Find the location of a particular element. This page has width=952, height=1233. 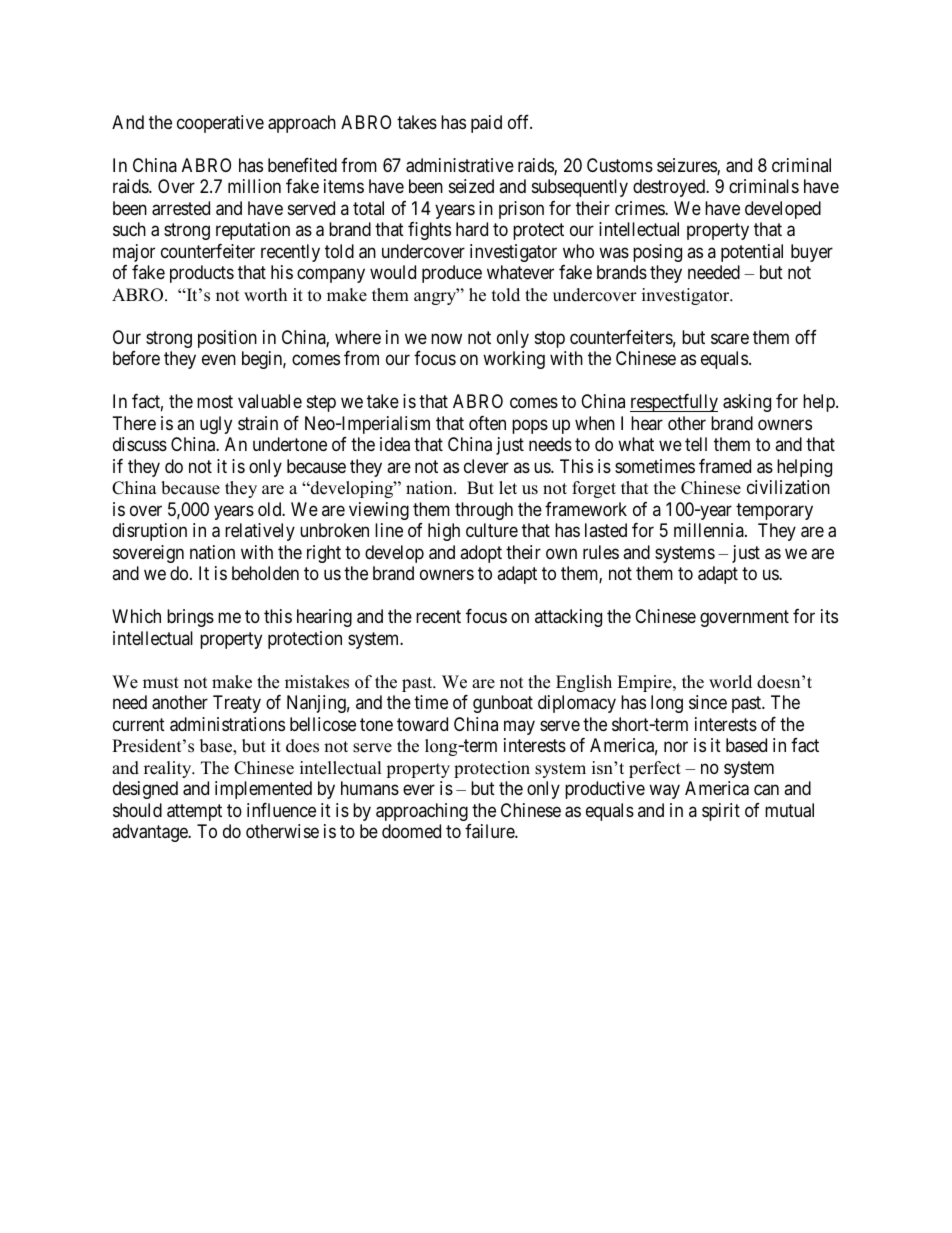

scare is located at coordinates (730, 339).
